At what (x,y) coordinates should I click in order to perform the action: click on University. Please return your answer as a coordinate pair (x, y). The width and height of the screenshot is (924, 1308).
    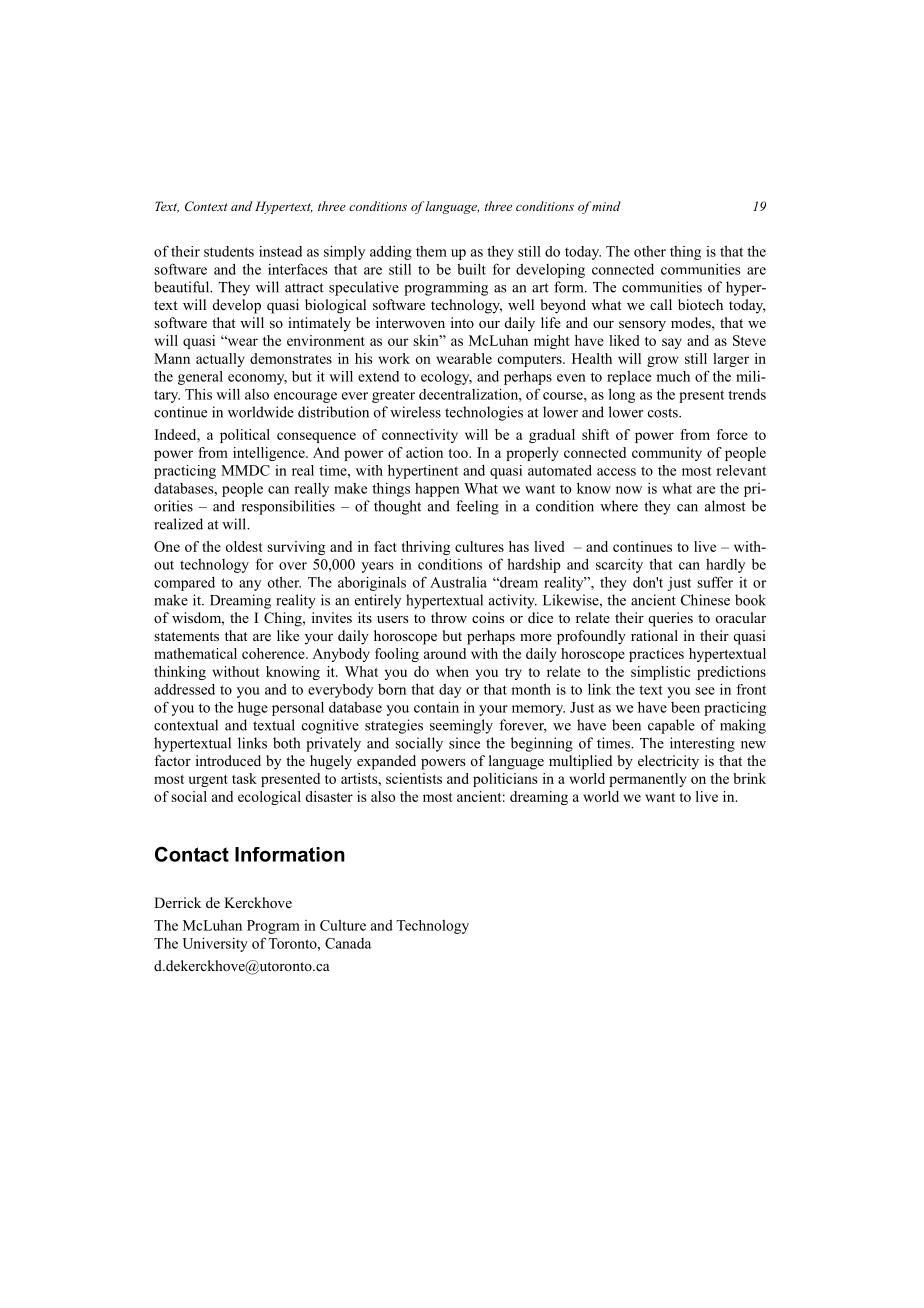
    Looking at the image, I should click on (215, 944).
